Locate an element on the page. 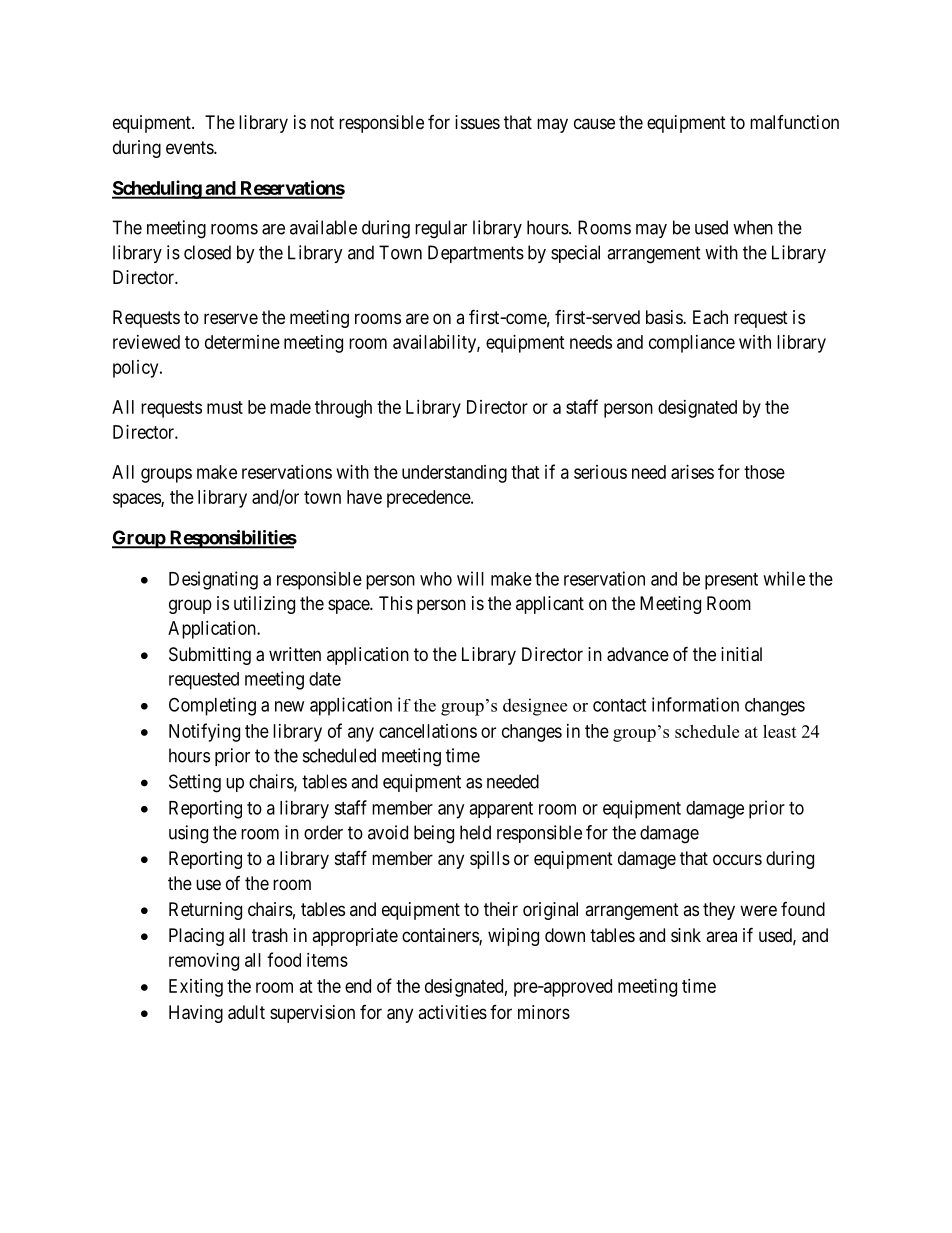 The width and height of the page is (952, 1233). present is located at coordinates (731, 581).
